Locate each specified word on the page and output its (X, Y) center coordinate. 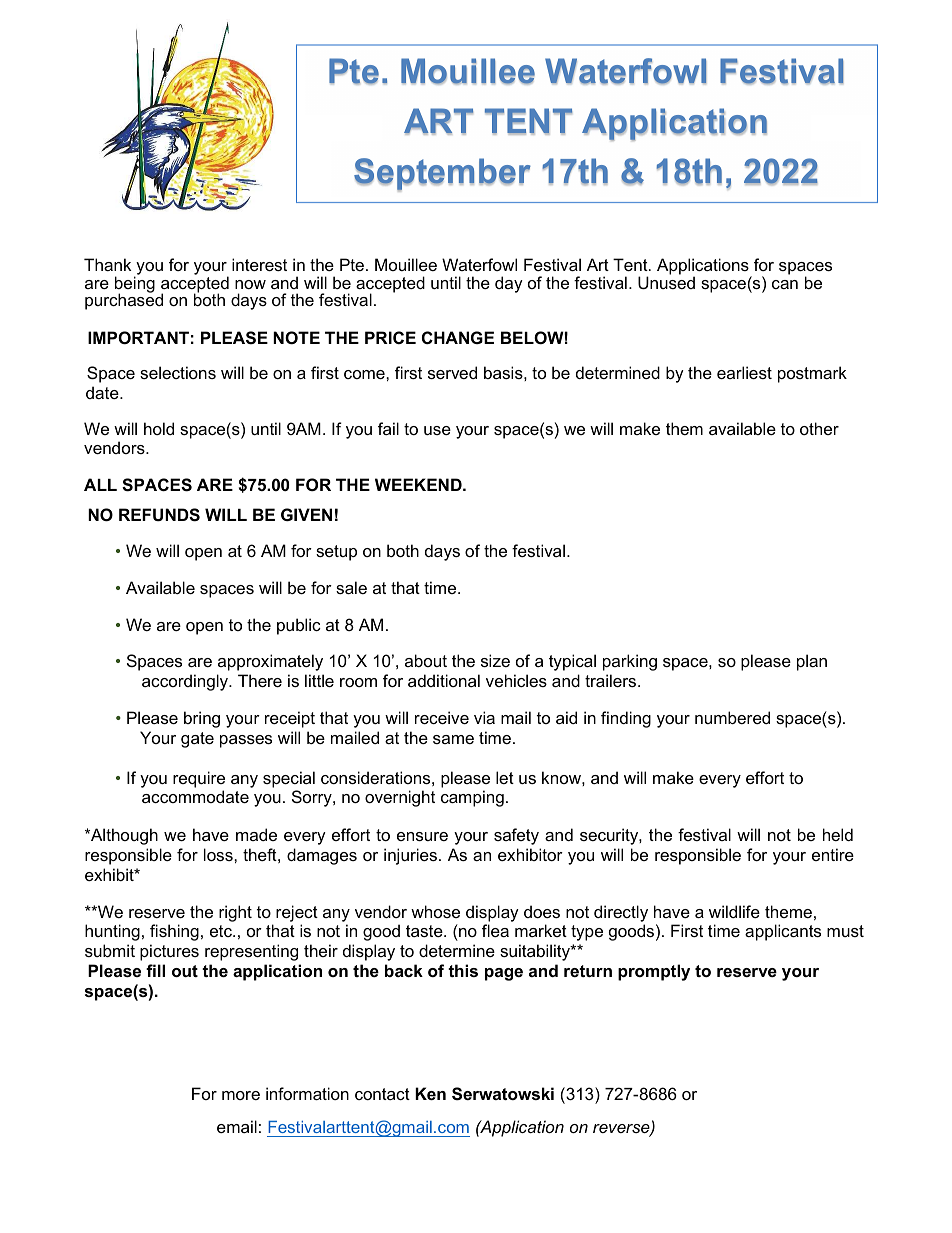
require (199, 779)
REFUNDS (159, 515)
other (819, 428)
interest (259, 264)
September (442, 175)
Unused (666, 281)
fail (388, 428)
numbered (732, 717)
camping (472, 798)
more (241, 1095)
